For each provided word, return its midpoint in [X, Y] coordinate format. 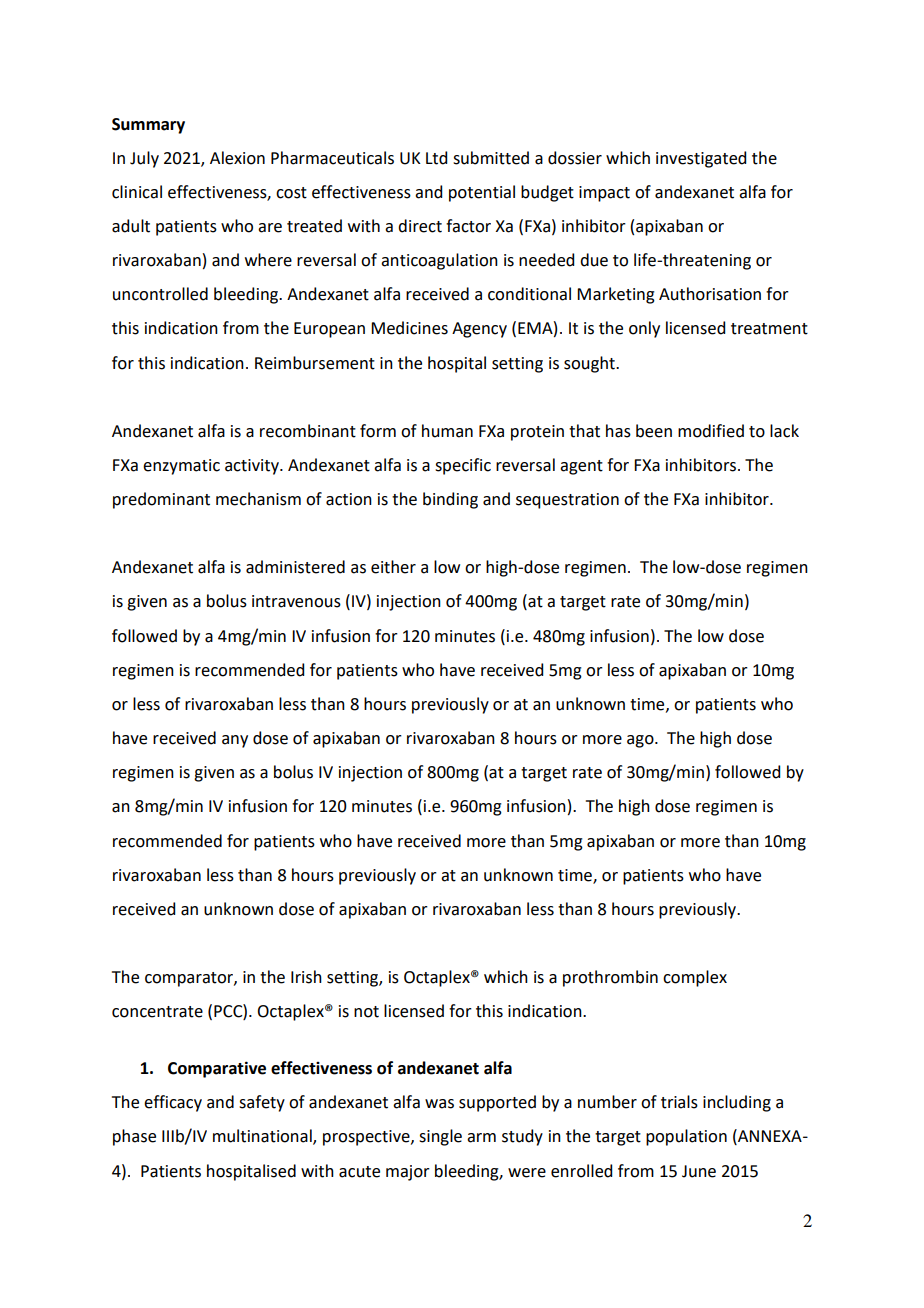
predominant [161, 500]
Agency [479, 330]
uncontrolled [160, 294]
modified [711, 431]
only [644, 329]
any [235, 741]
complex [695, 978]
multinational [263, 1137]
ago [641, 741]
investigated [701, 159]
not [366, 1012]
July [144, 159]
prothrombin [610, 978]
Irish [306, 977]
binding [450, 500]
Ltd [436, 158]
